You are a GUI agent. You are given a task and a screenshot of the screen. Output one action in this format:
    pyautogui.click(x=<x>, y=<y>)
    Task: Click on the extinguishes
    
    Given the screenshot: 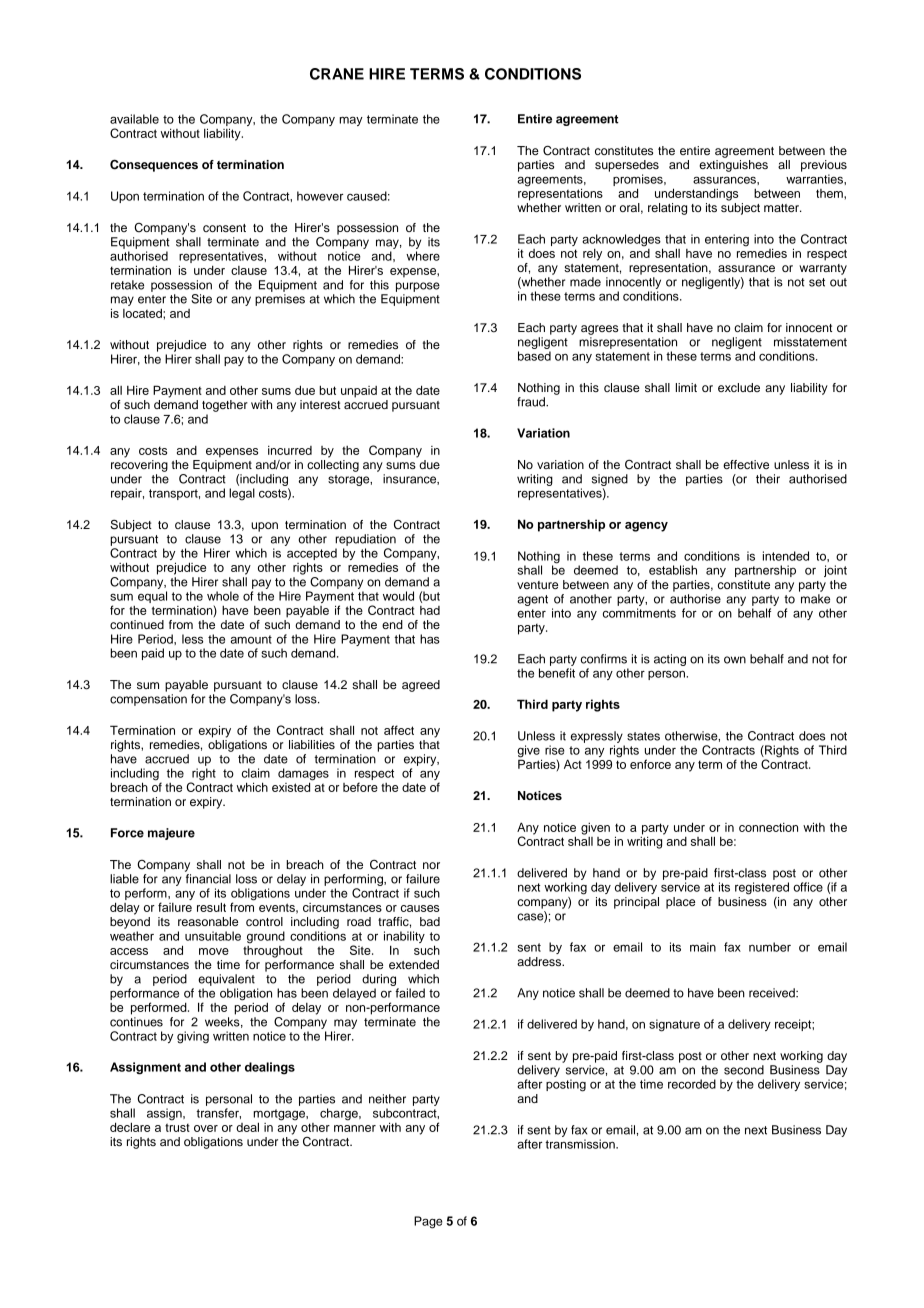 What is the action you would take?
    pyautogui.click(x=733, y=166)
